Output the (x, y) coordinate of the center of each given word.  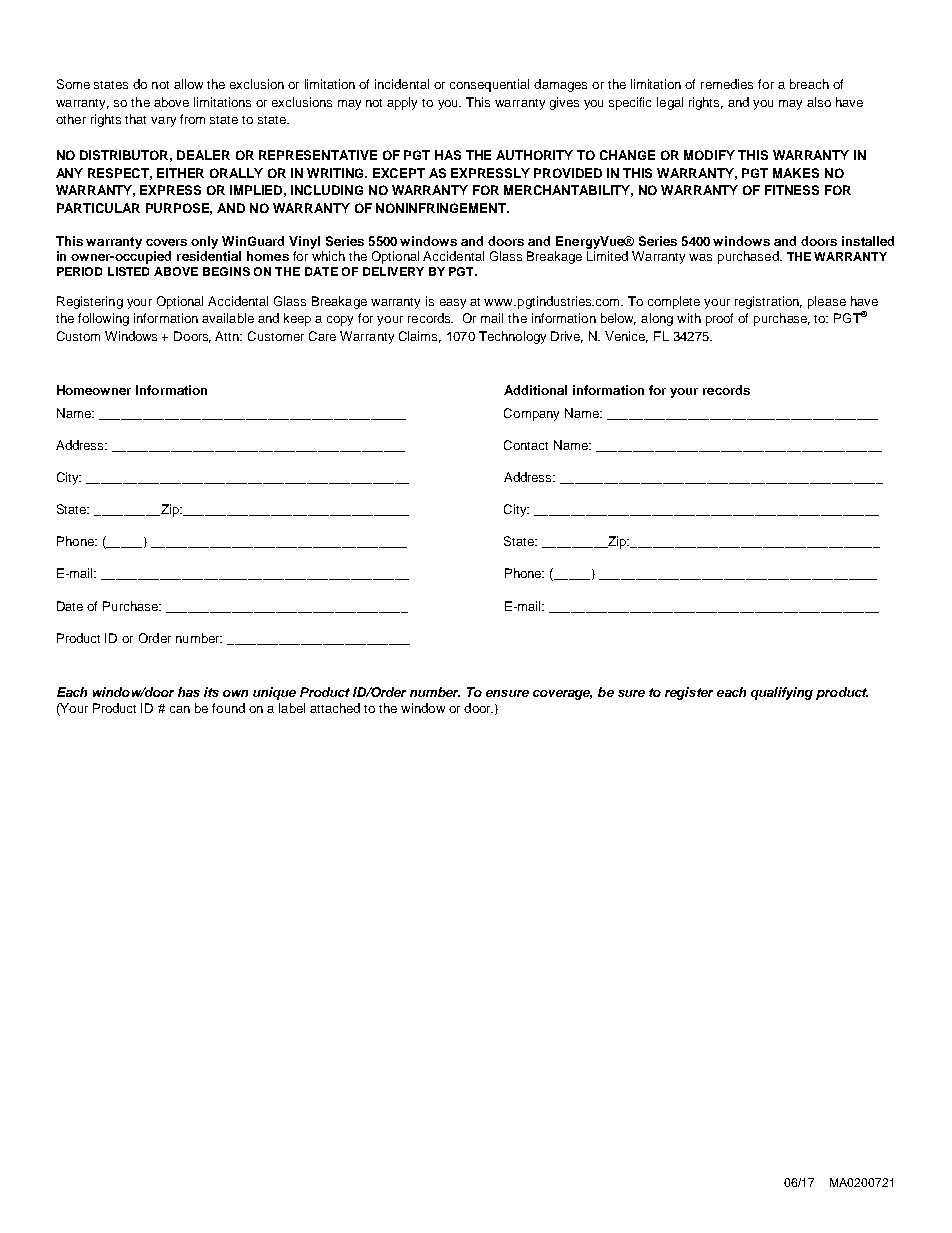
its (211, 692)
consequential (489, 85)
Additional (535, 390)
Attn (228, 336)
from (192, 119)
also (819, 102)
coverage (562, 695)
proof (719, 319)
